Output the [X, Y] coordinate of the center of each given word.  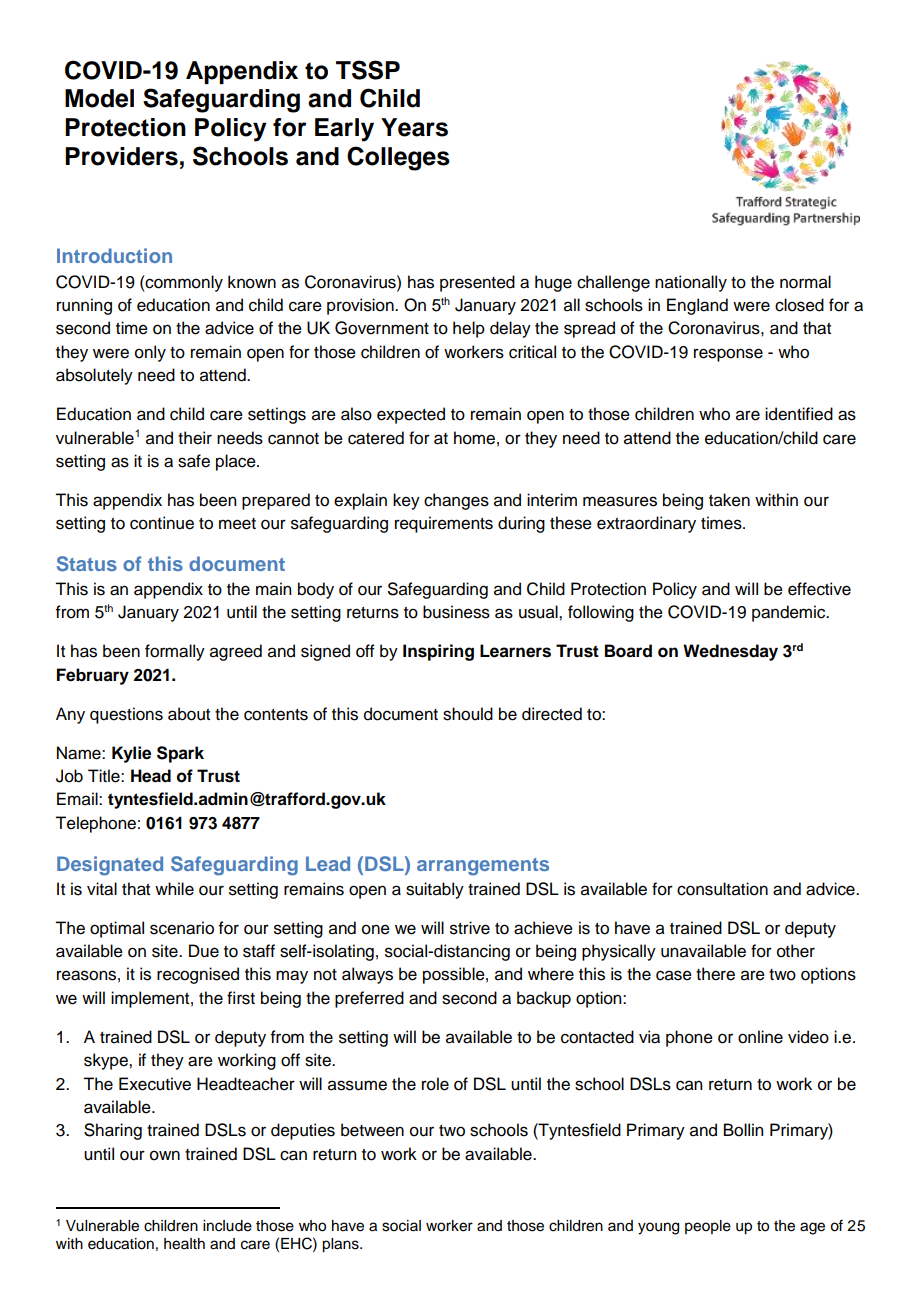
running [84, 306]
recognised [198, 975]
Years [414, 127]
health [184, 1244]
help [469, 329]
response [728, 355]
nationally [691, 283]
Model [99, 98]
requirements [444, 524]
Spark [180, 754]
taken [729, 500]
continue [162, 523]
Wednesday [730, 652]
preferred [369, 999]
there [715, 974]
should [468, 714]
